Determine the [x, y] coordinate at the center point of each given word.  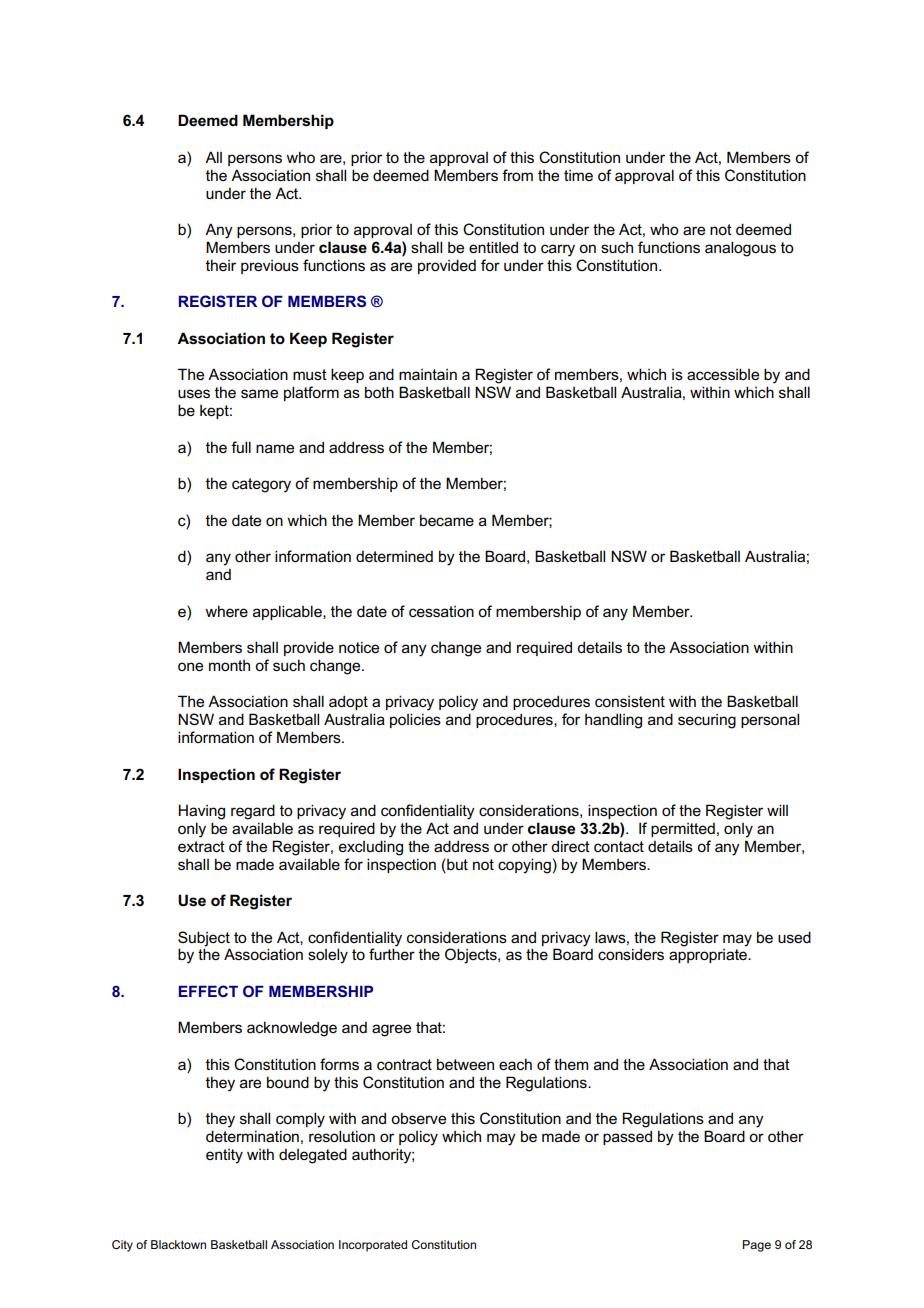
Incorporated [373, 1246]
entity [224, 1156]
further [392, 954]
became [447, 520]
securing [707, 721]
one [190, 667]
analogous [740, 249]
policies [415, 720]
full [241, 447]
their [221, 265]
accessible [723, 374]
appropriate [709, 956]
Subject [204, 939]
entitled [493, 247]
